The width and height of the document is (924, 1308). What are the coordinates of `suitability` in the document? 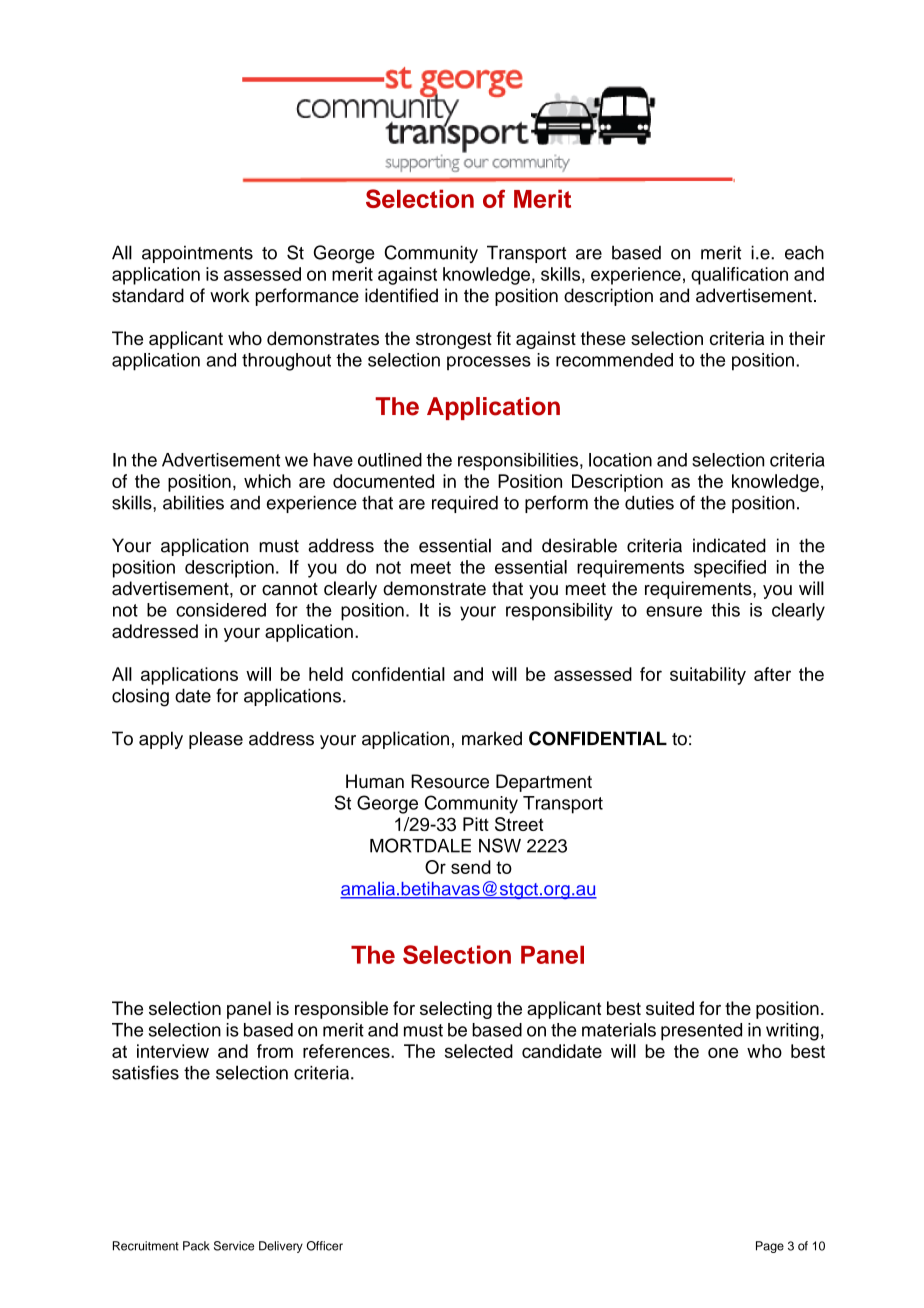 It's located at (708, 676).
